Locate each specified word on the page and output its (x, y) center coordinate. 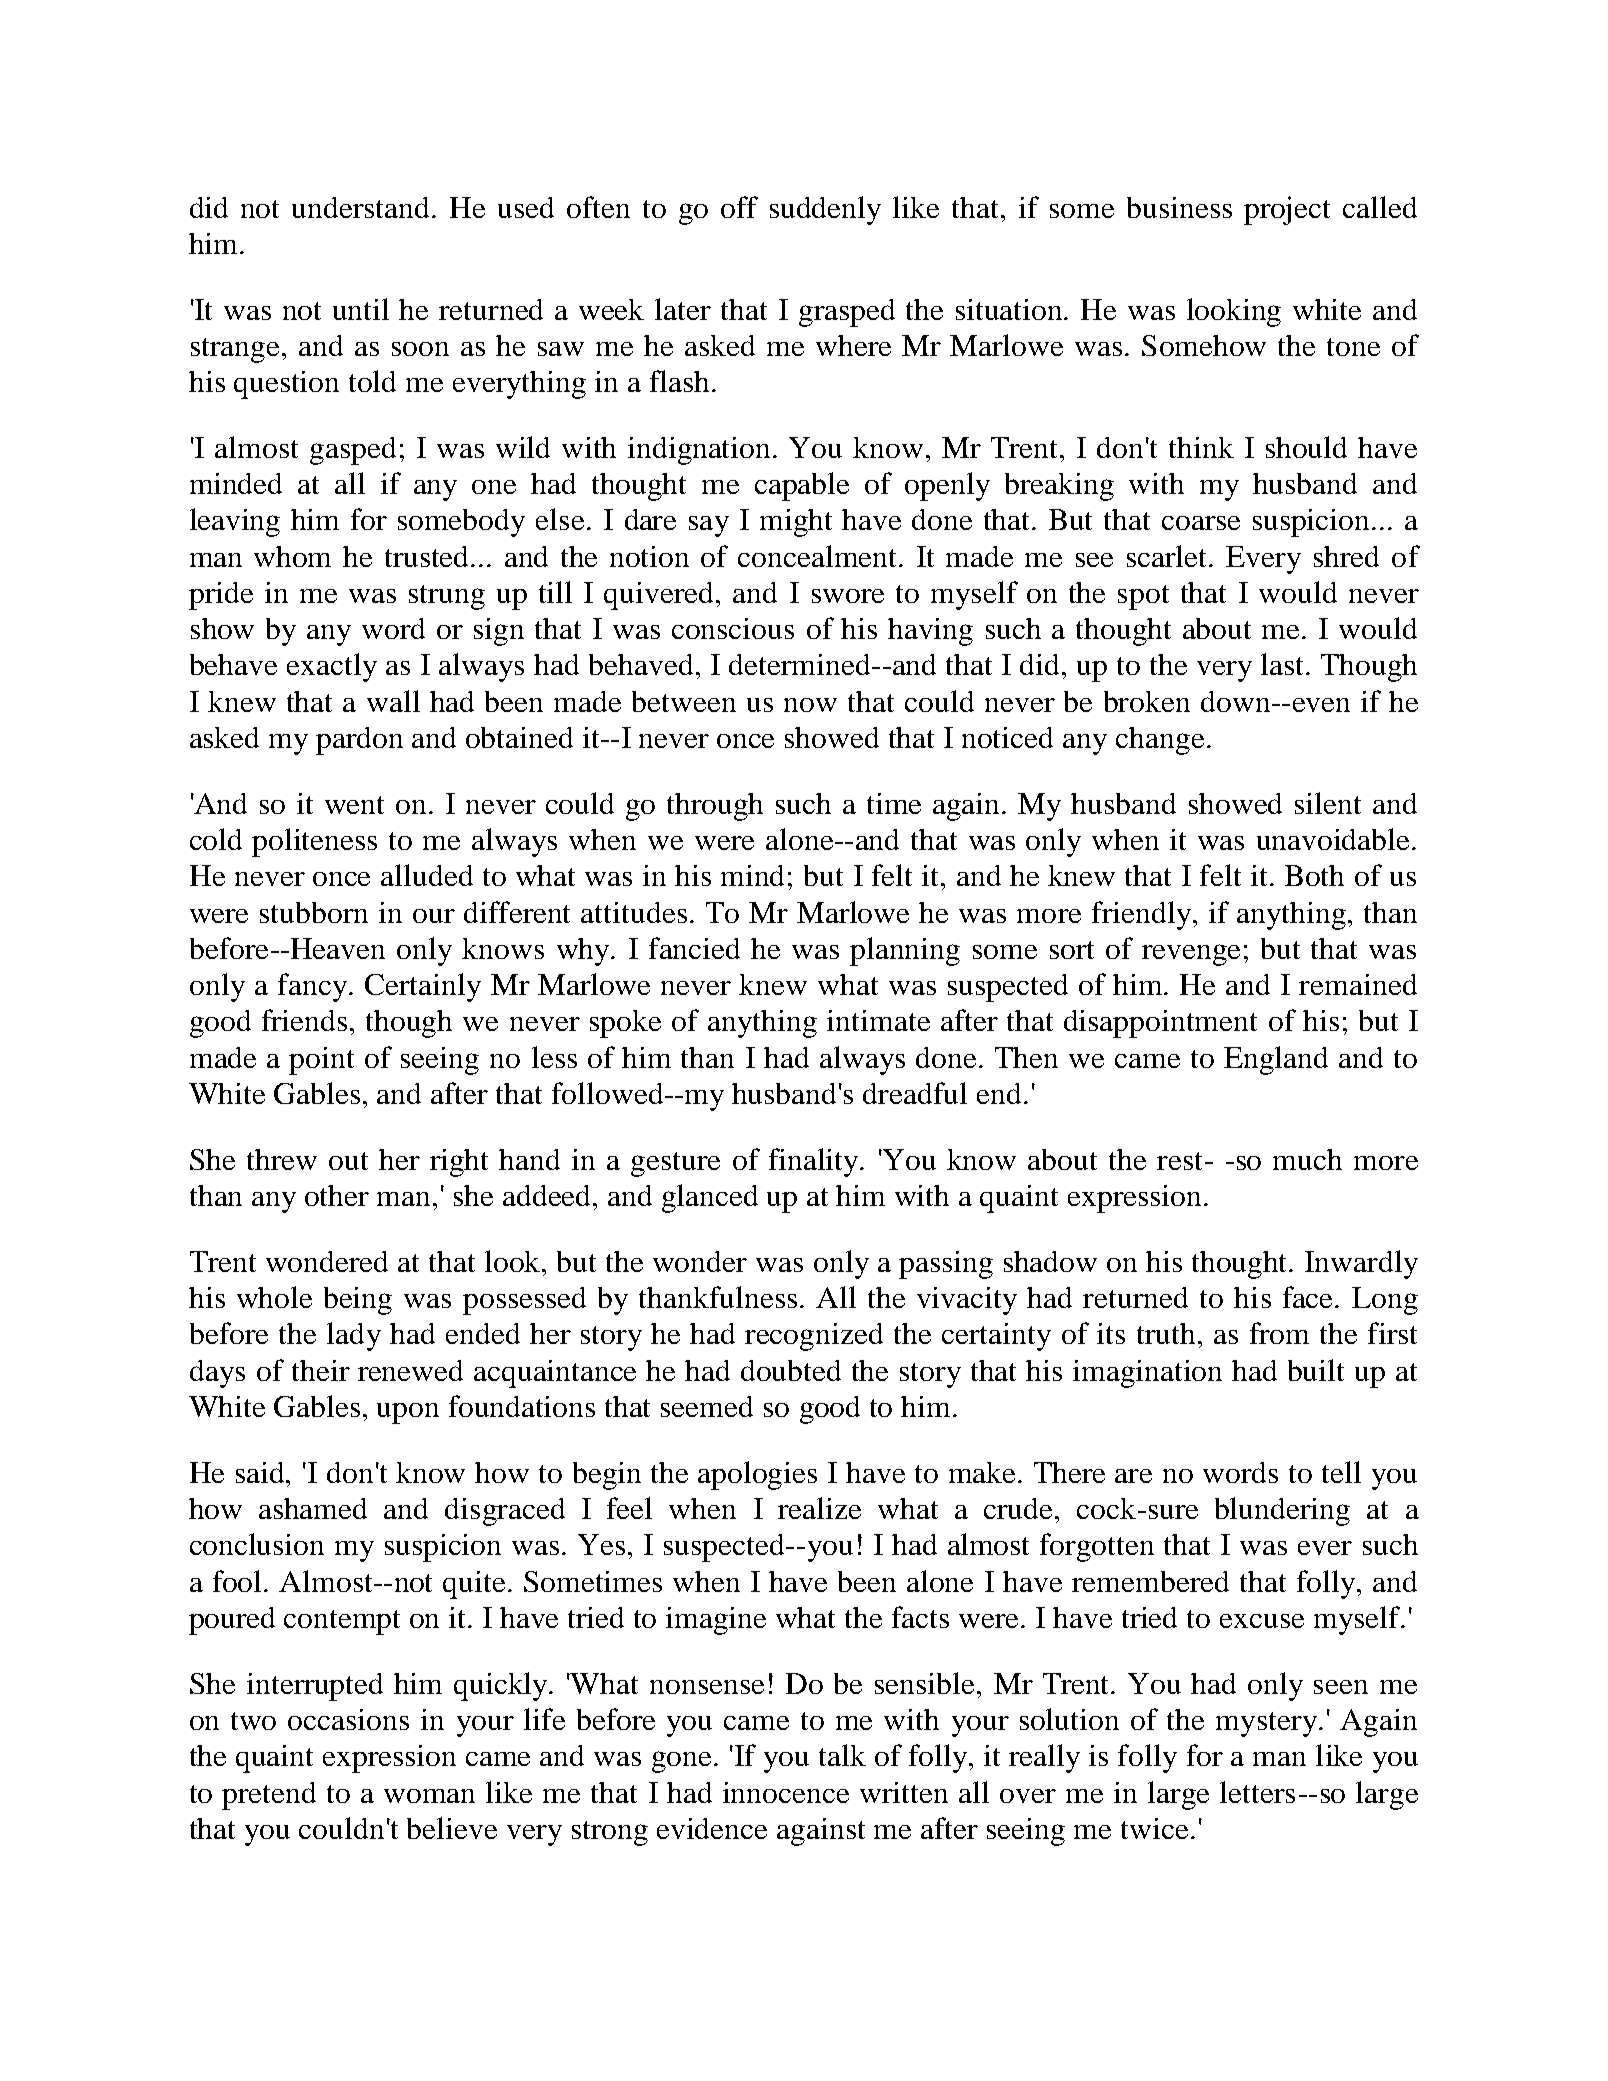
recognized (814, 1337)
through (715, 807)
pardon (359, 741)
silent (1328, 803)
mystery (1266, 1724)
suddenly (825, 210)
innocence (786, 1792)
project (1287, 210)
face (1309, 1297)
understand (360, 207)
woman (429, 1796)
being (358, 1301)
